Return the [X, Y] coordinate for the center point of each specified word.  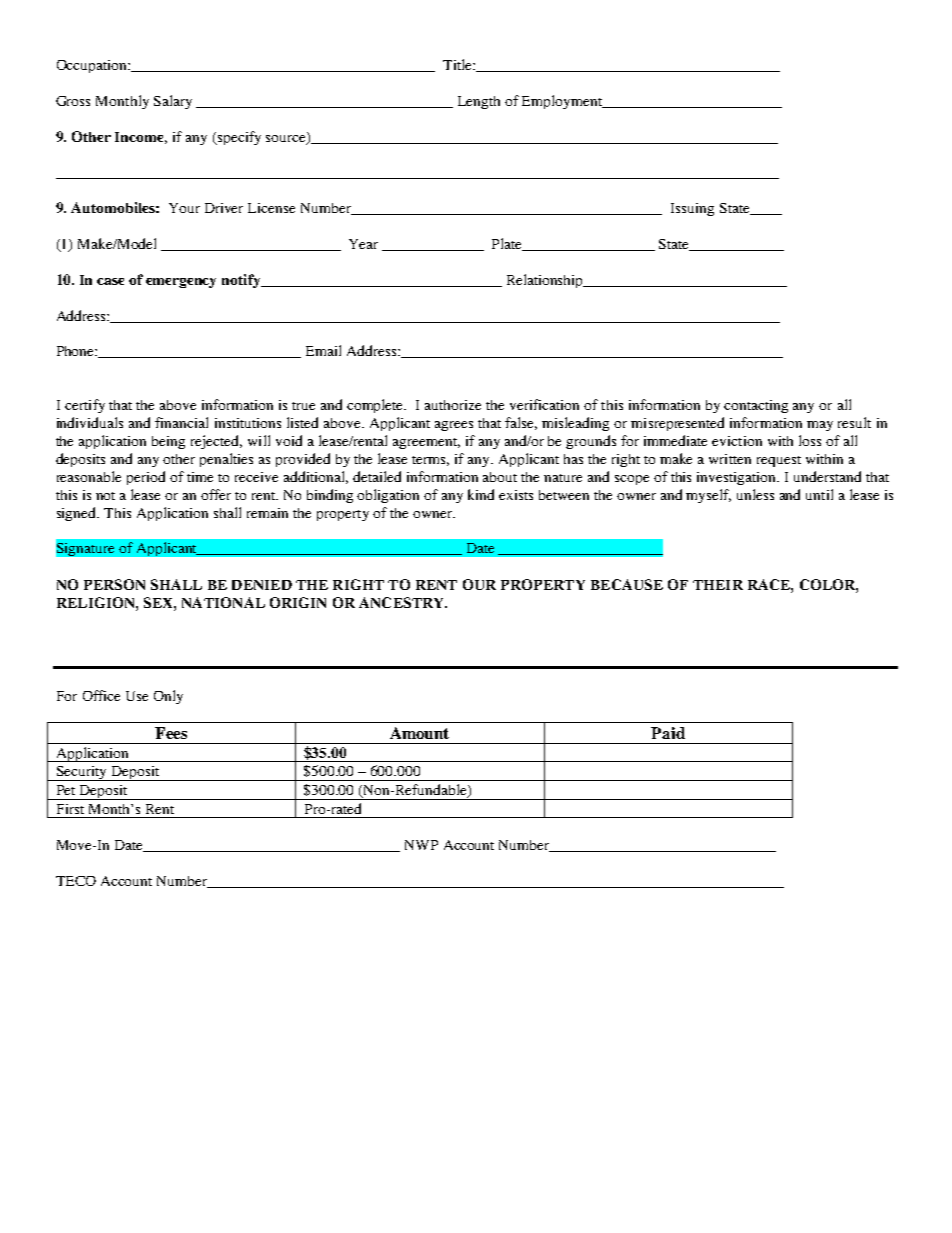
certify [85, 406]
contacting [756, 406]
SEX [159, 602]
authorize [453, 405]
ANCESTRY [403, 602]
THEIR [718, 585]
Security [82, 773]
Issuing [692, 209]
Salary [173, 102]
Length [479, 102]
